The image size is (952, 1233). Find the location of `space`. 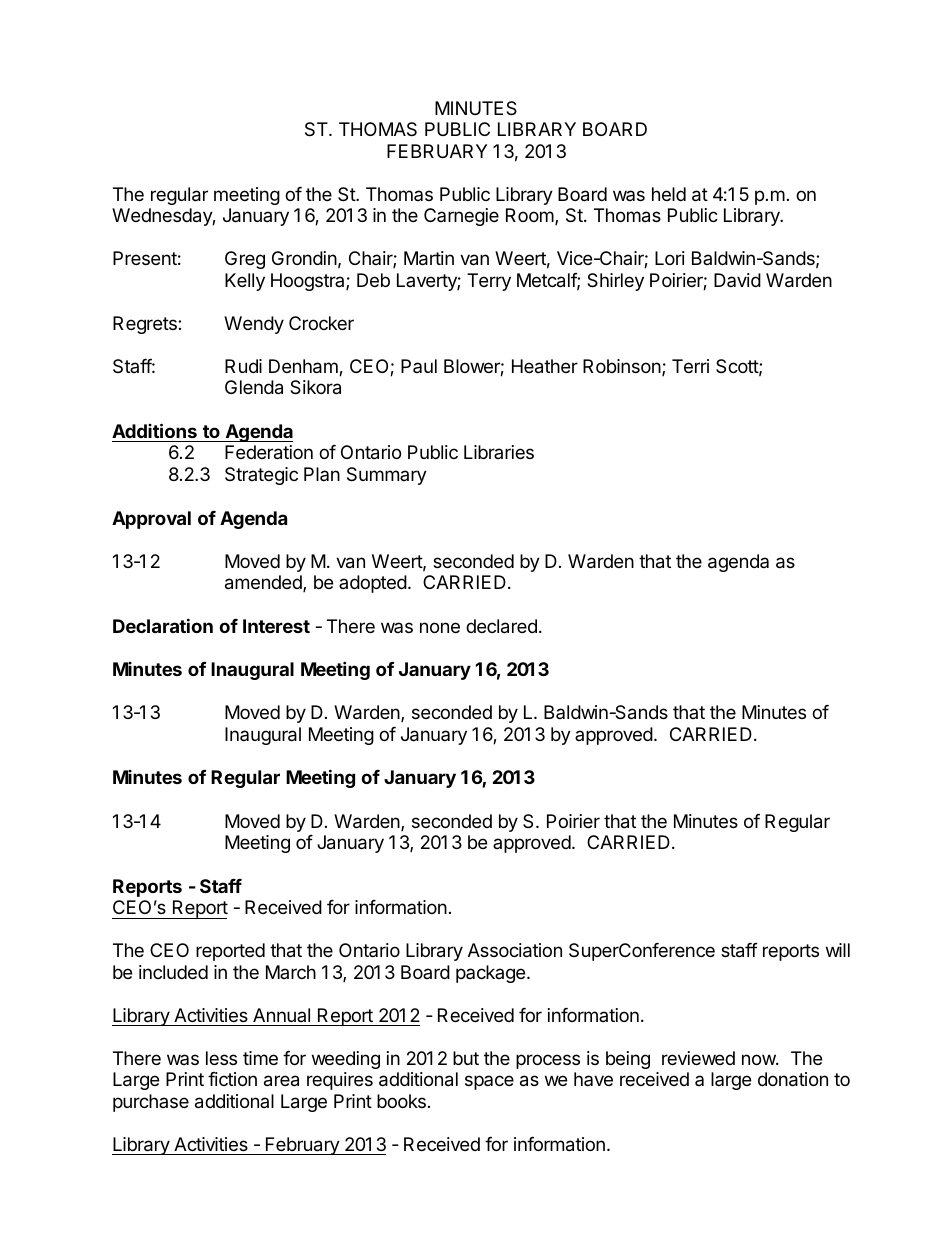

space is located at coordinates (489, 1082).
